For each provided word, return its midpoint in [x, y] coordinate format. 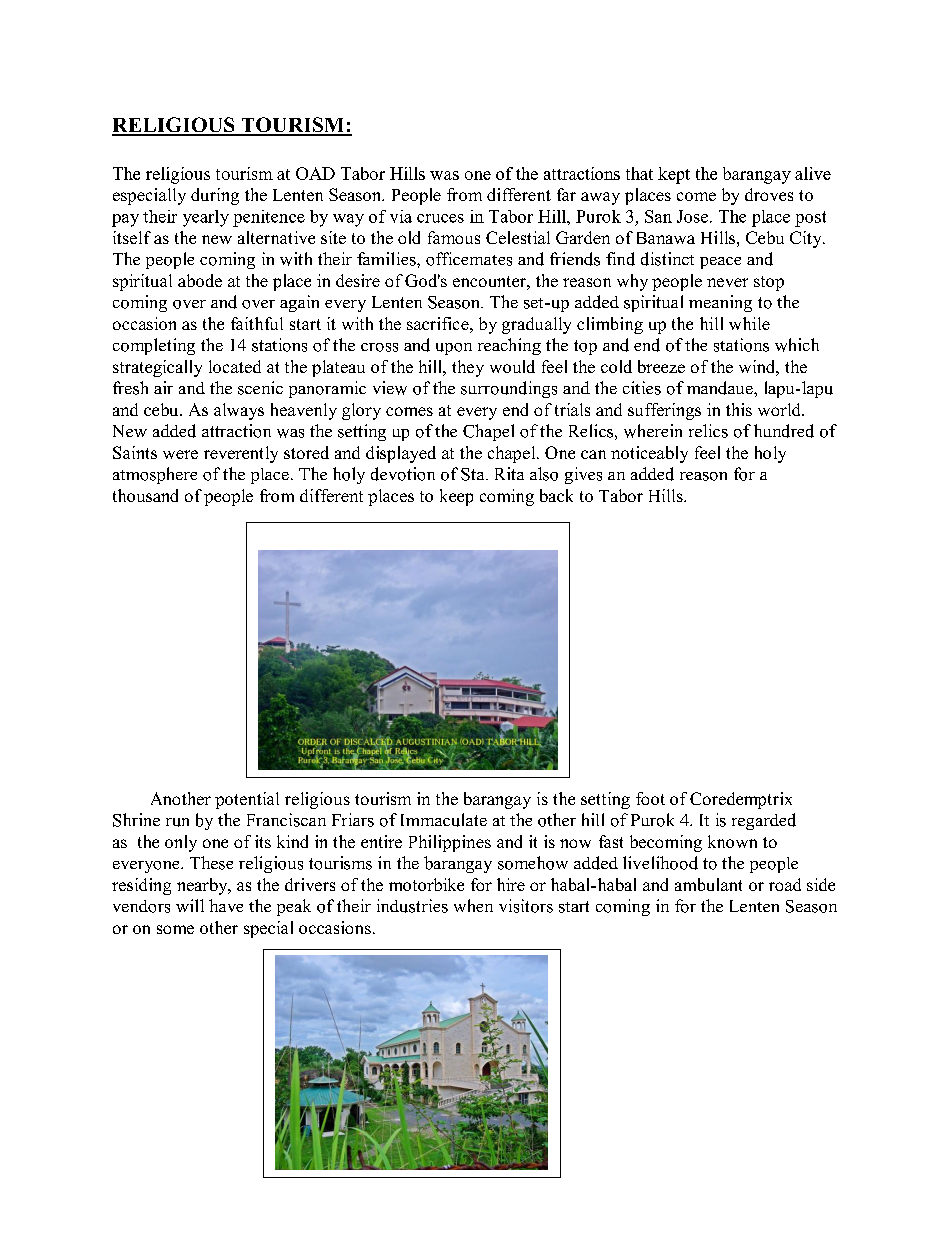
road [785, 884]
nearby [203, 886]
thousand [145, 495]
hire [511, 884]
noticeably [649, 454]
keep [456, 497]
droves [769, 194]
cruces [440, 218]
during [215, 196]
